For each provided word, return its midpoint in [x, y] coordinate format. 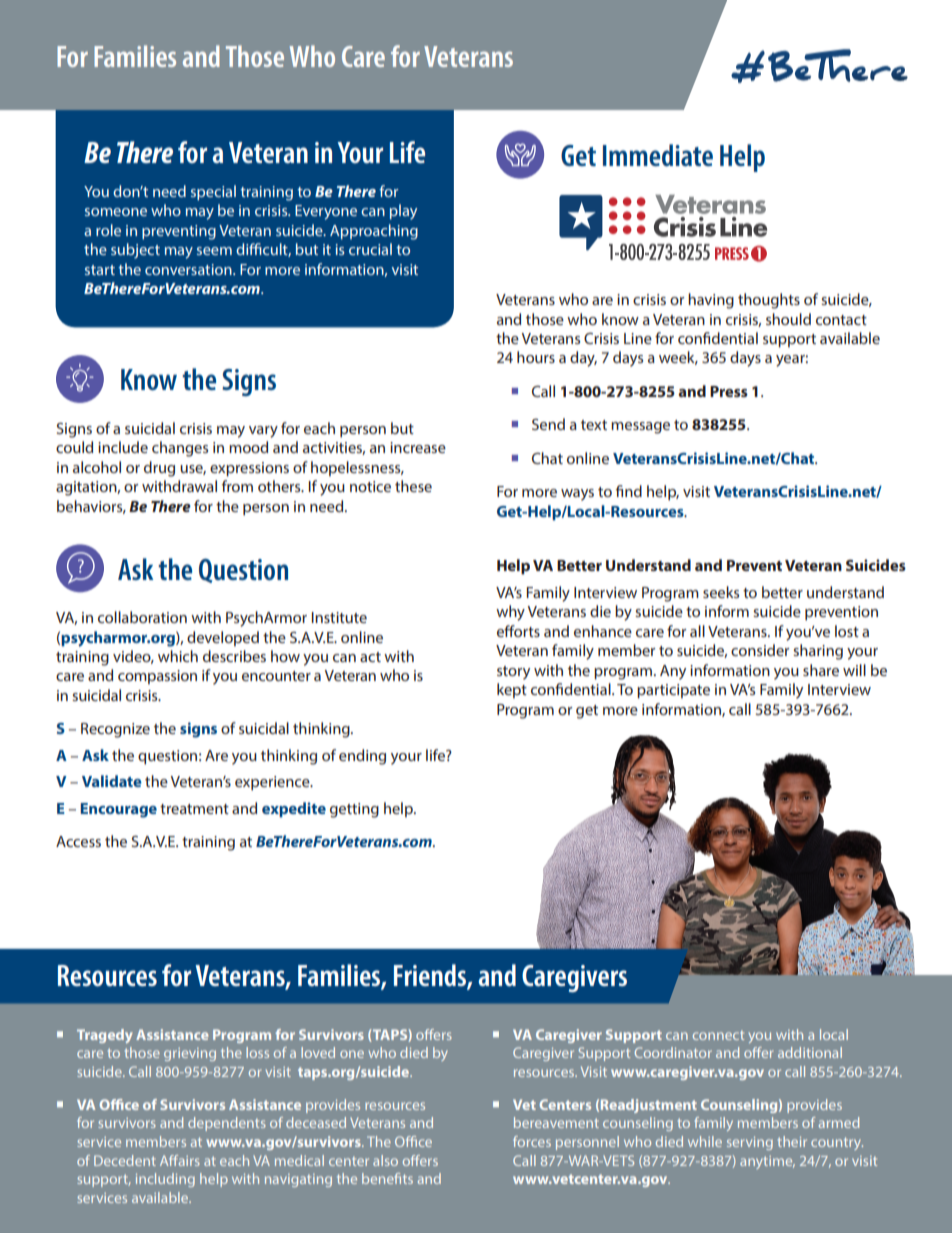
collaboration [142, 617]
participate [673, 691]
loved [318, 1052]
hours [536, 357]
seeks [721, 592]
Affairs [180, 1160]
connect [718, 1035]
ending [362, 757]
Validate [112, 781]
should [788, 319]
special [213, 192]
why [510, 613]
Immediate [658, 155]
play [403, 212]
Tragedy [104, 1036]
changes [180, 449]
